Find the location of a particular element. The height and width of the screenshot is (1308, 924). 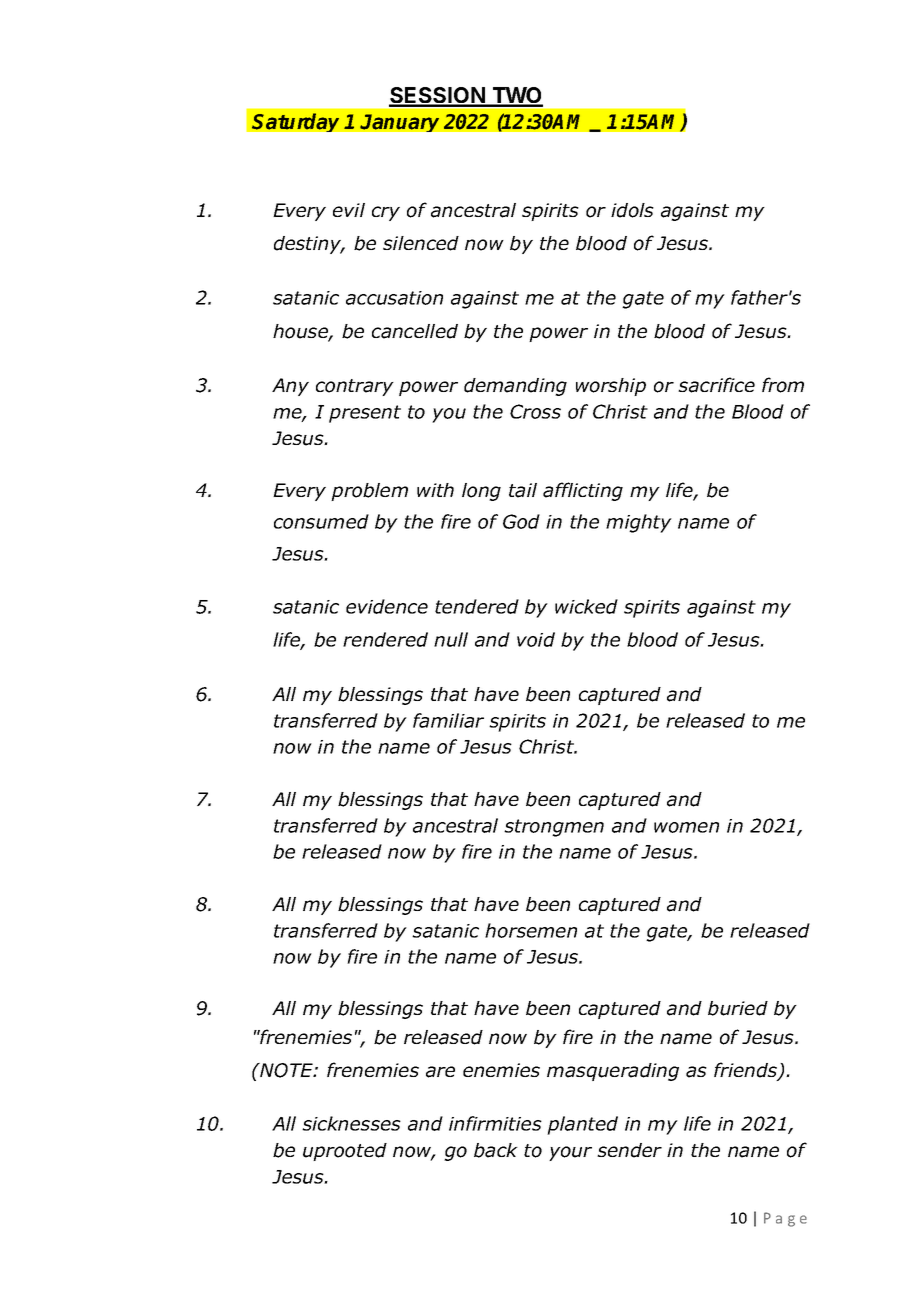

TWO is located at coordinates (516, 96).
